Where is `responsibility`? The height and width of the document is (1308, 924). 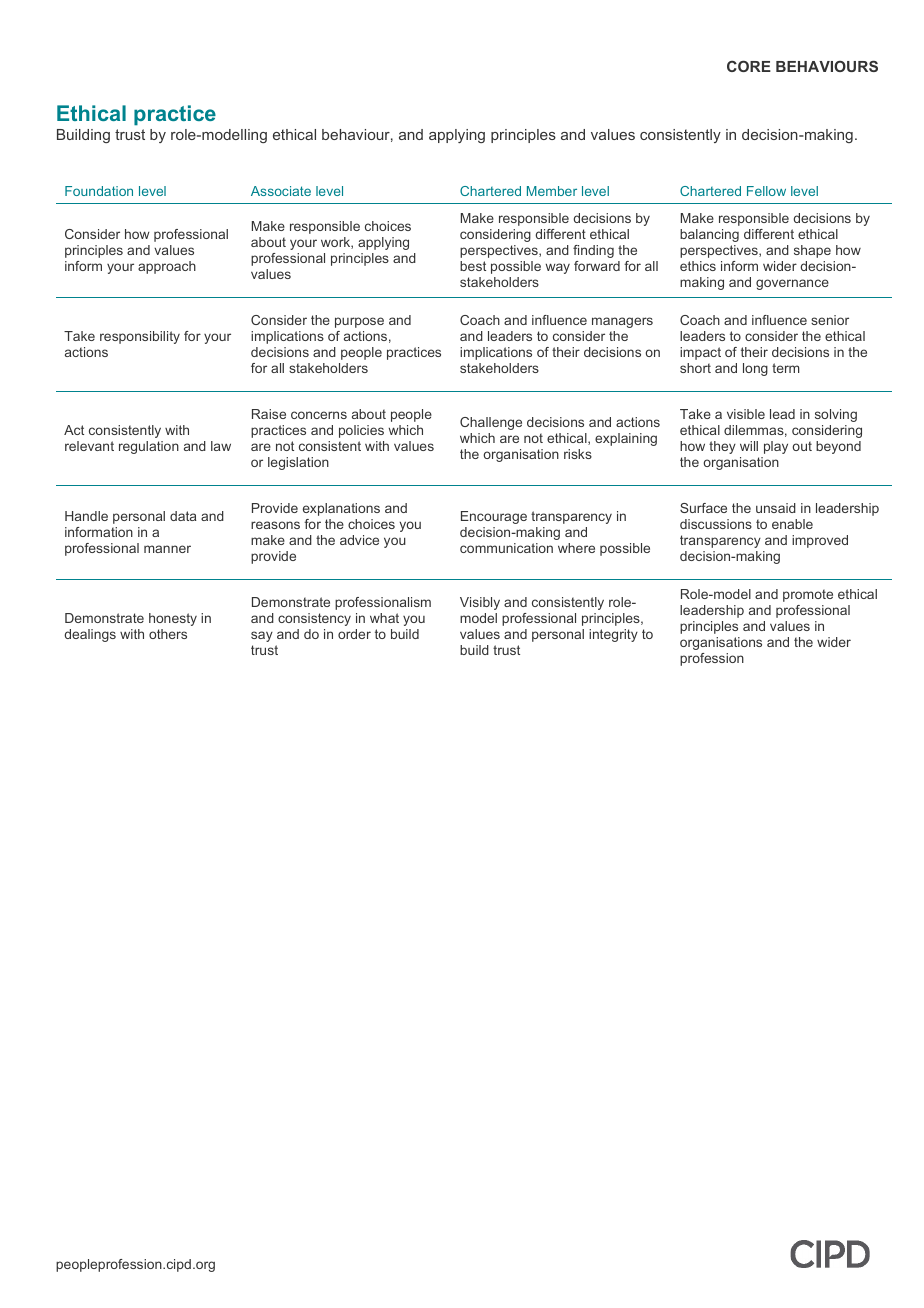
responsibility is located at coordinates (140, 337).
